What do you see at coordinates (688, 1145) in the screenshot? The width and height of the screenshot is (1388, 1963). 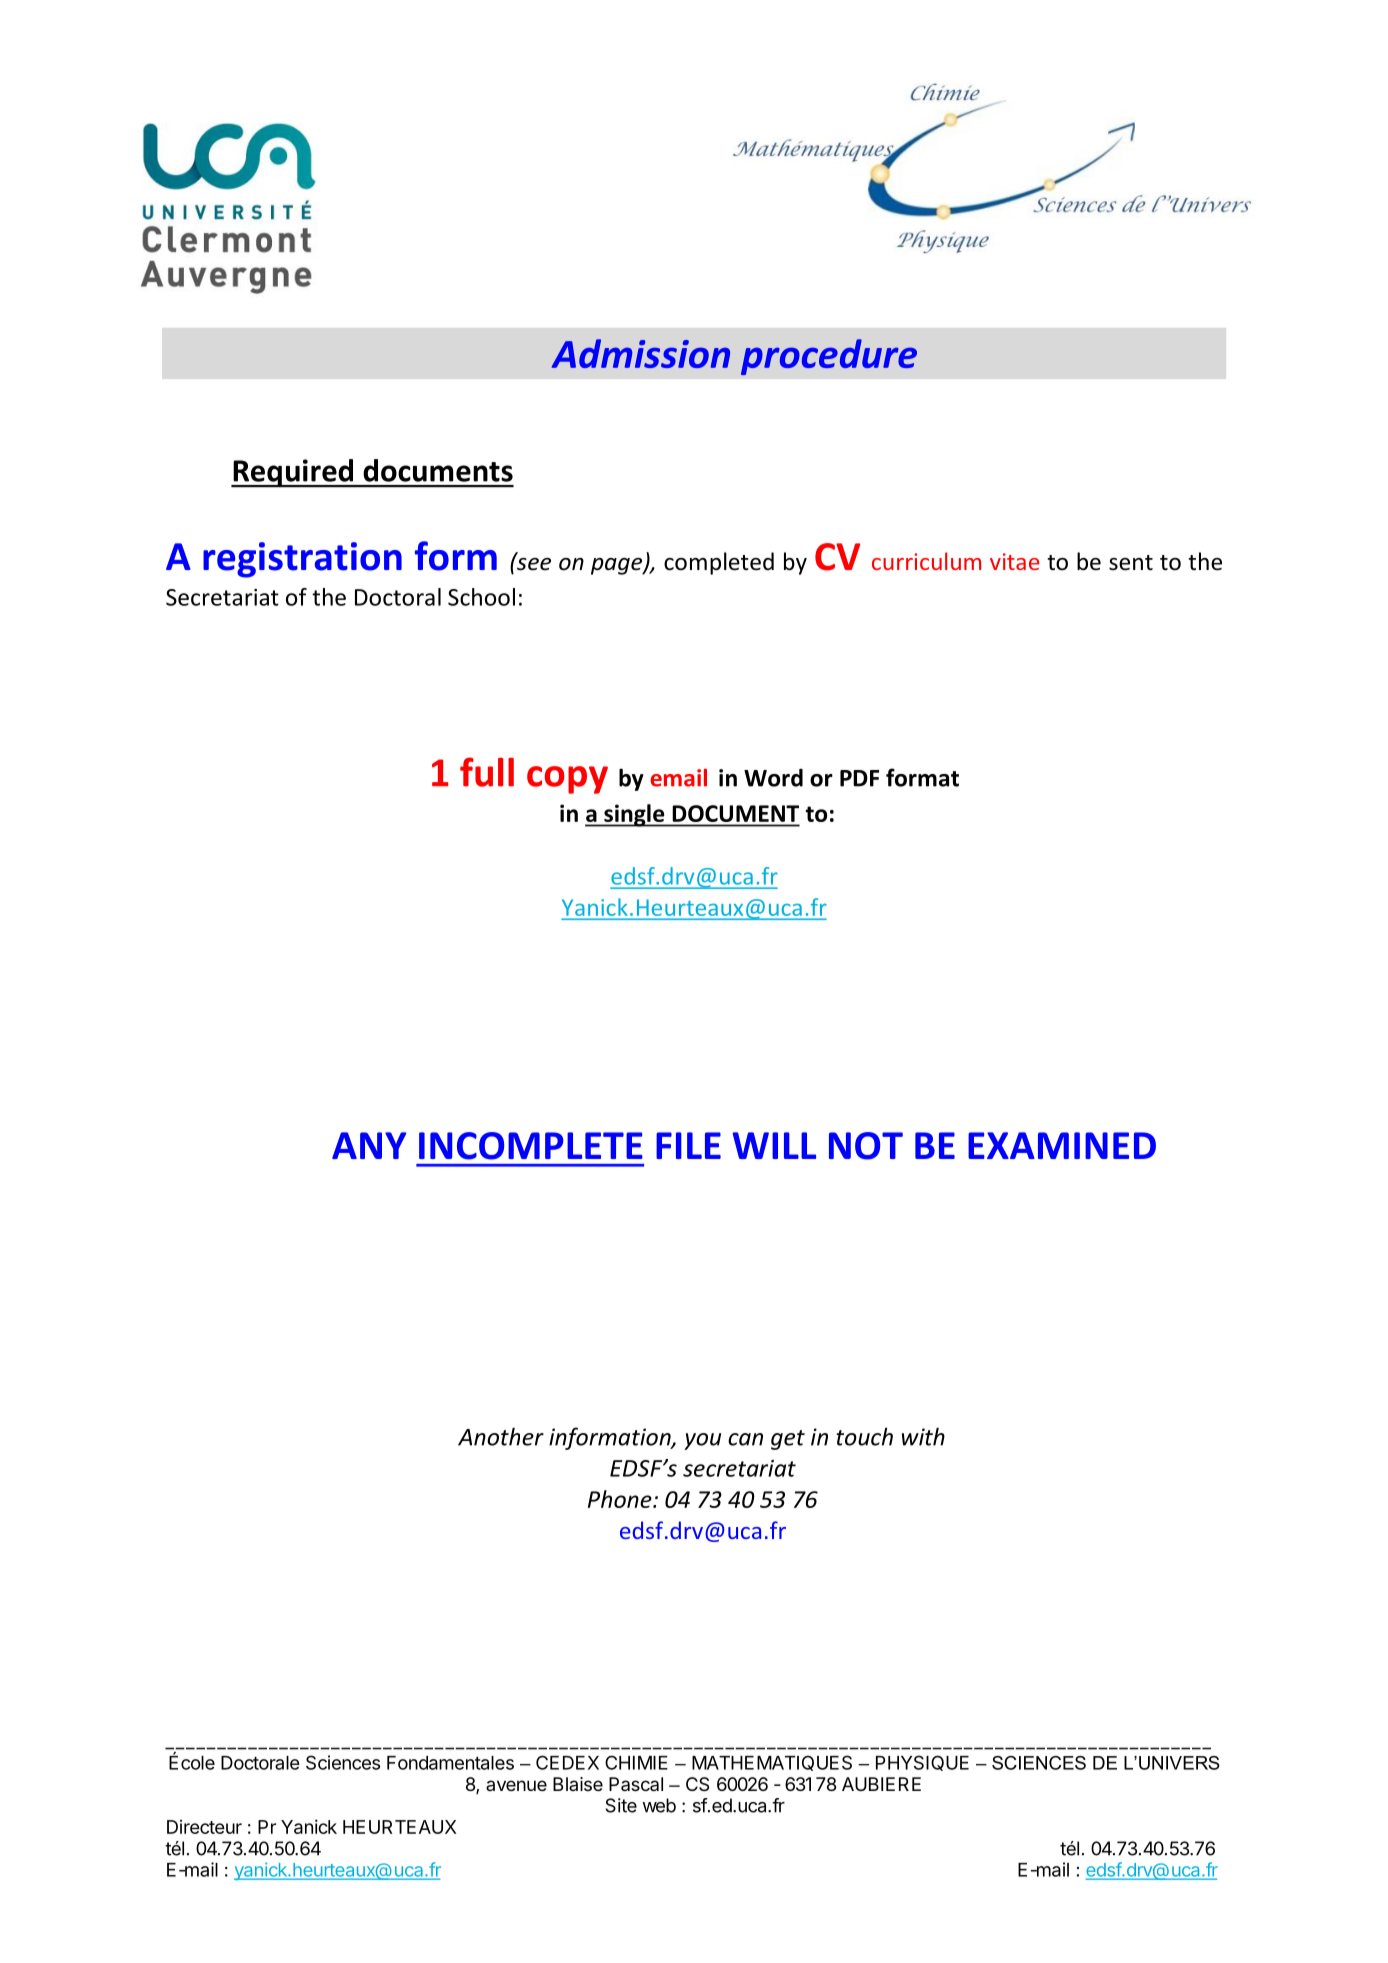 I see `FILE` at bounding box center [688, 1145].
